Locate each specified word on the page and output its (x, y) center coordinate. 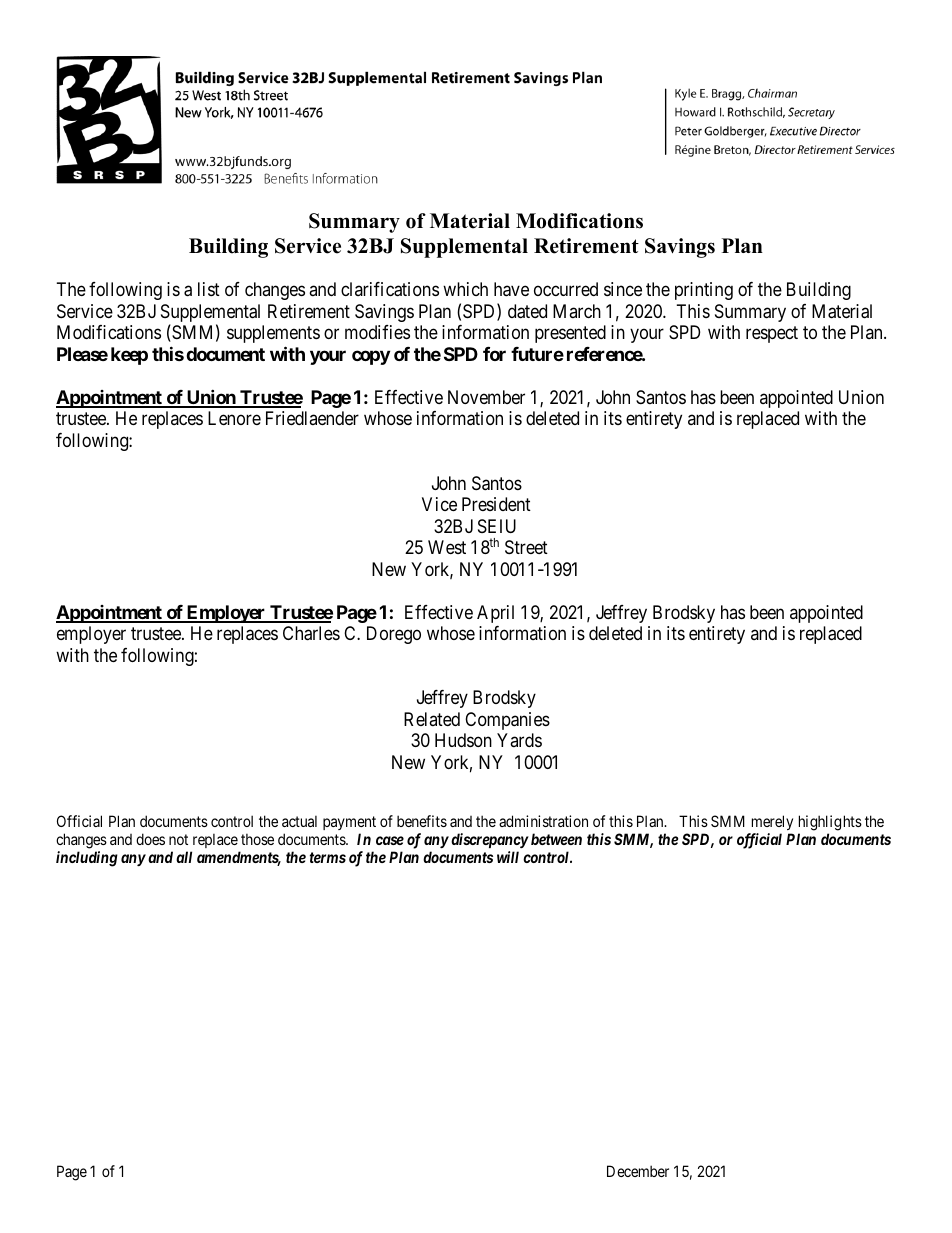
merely (772, 822)
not (178, 839)
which (465, 289)
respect (772, 334)
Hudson (463, 740)
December (638, 1171)
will (508, 857)
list (209, 289)
